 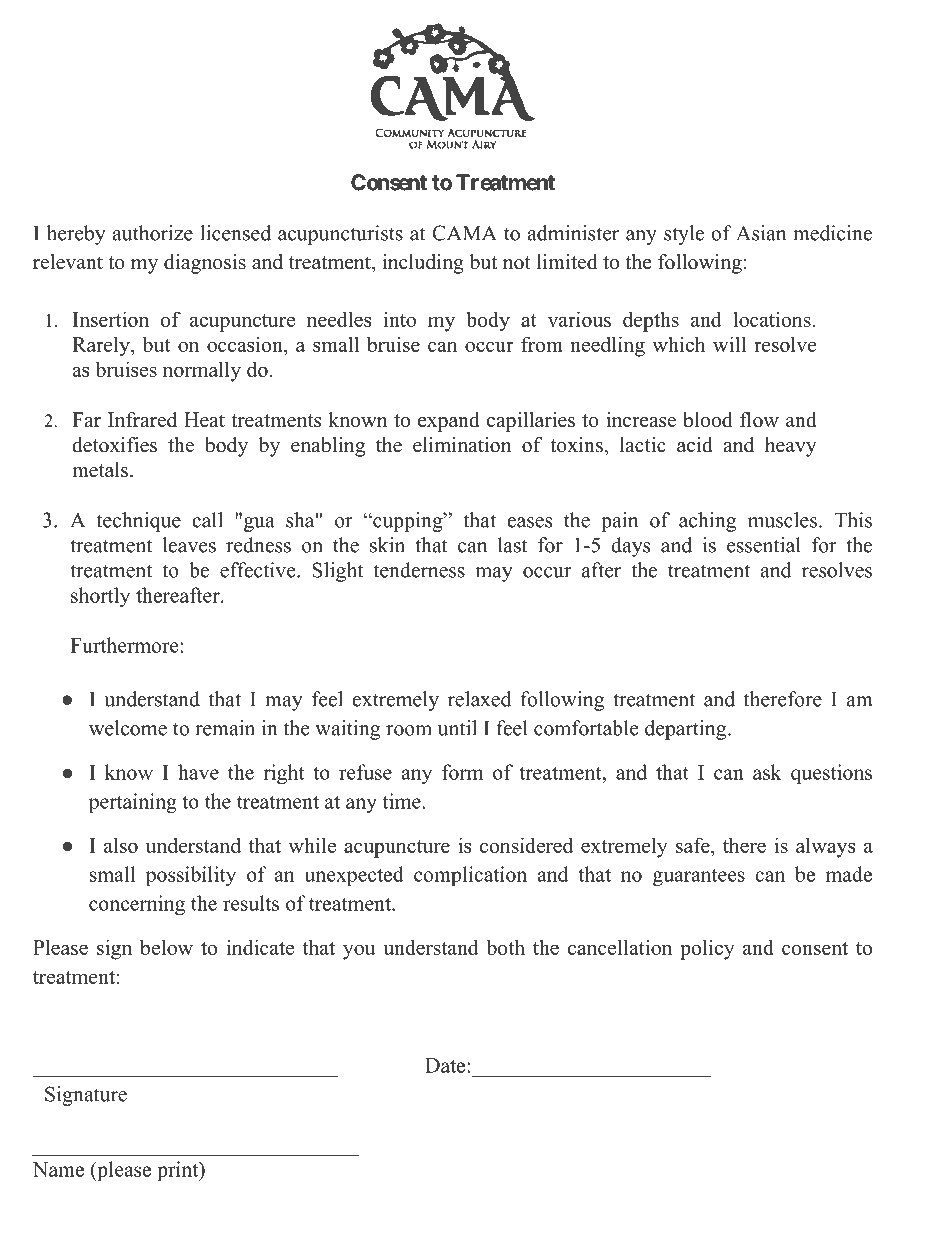 What do you see at coordinates (128, 728) in the screenshot?
I see `welcome` at bounding box center [128, 728].
